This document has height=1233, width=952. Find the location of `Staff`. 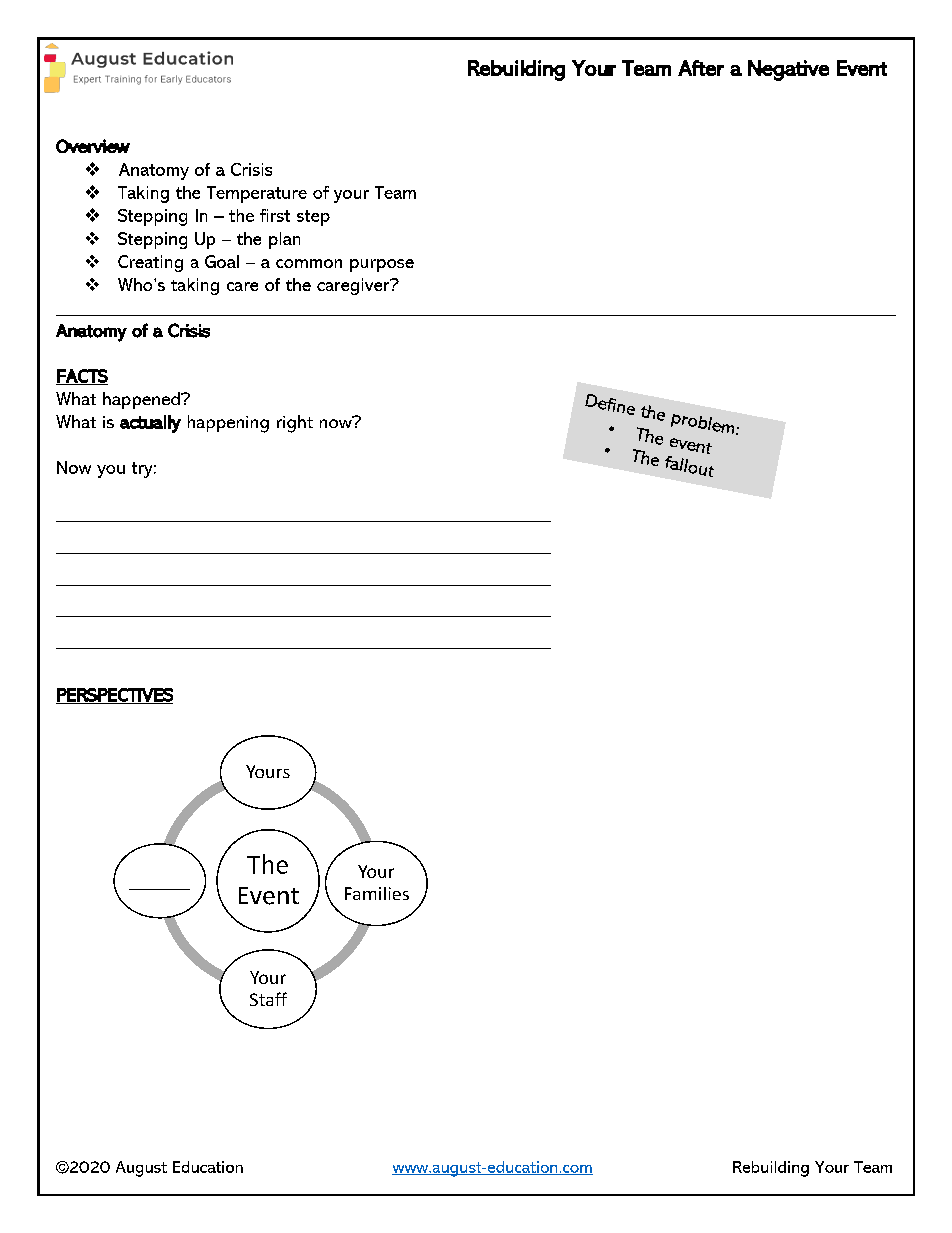

Staff is located at coordinates (268, 999).
